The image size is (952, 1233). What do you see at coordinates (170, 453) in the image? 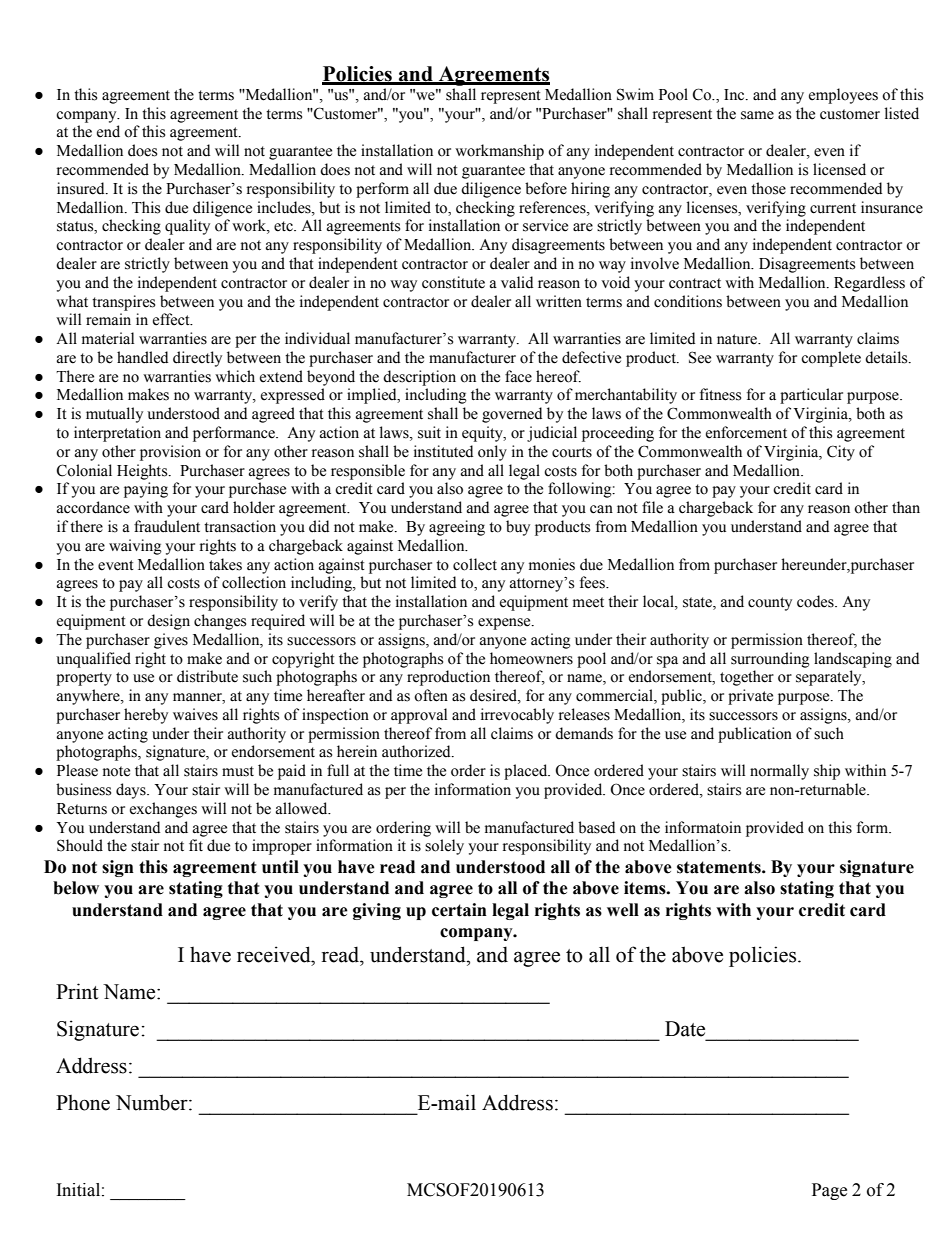
I see `provision` at bounding box center [170, 453].
